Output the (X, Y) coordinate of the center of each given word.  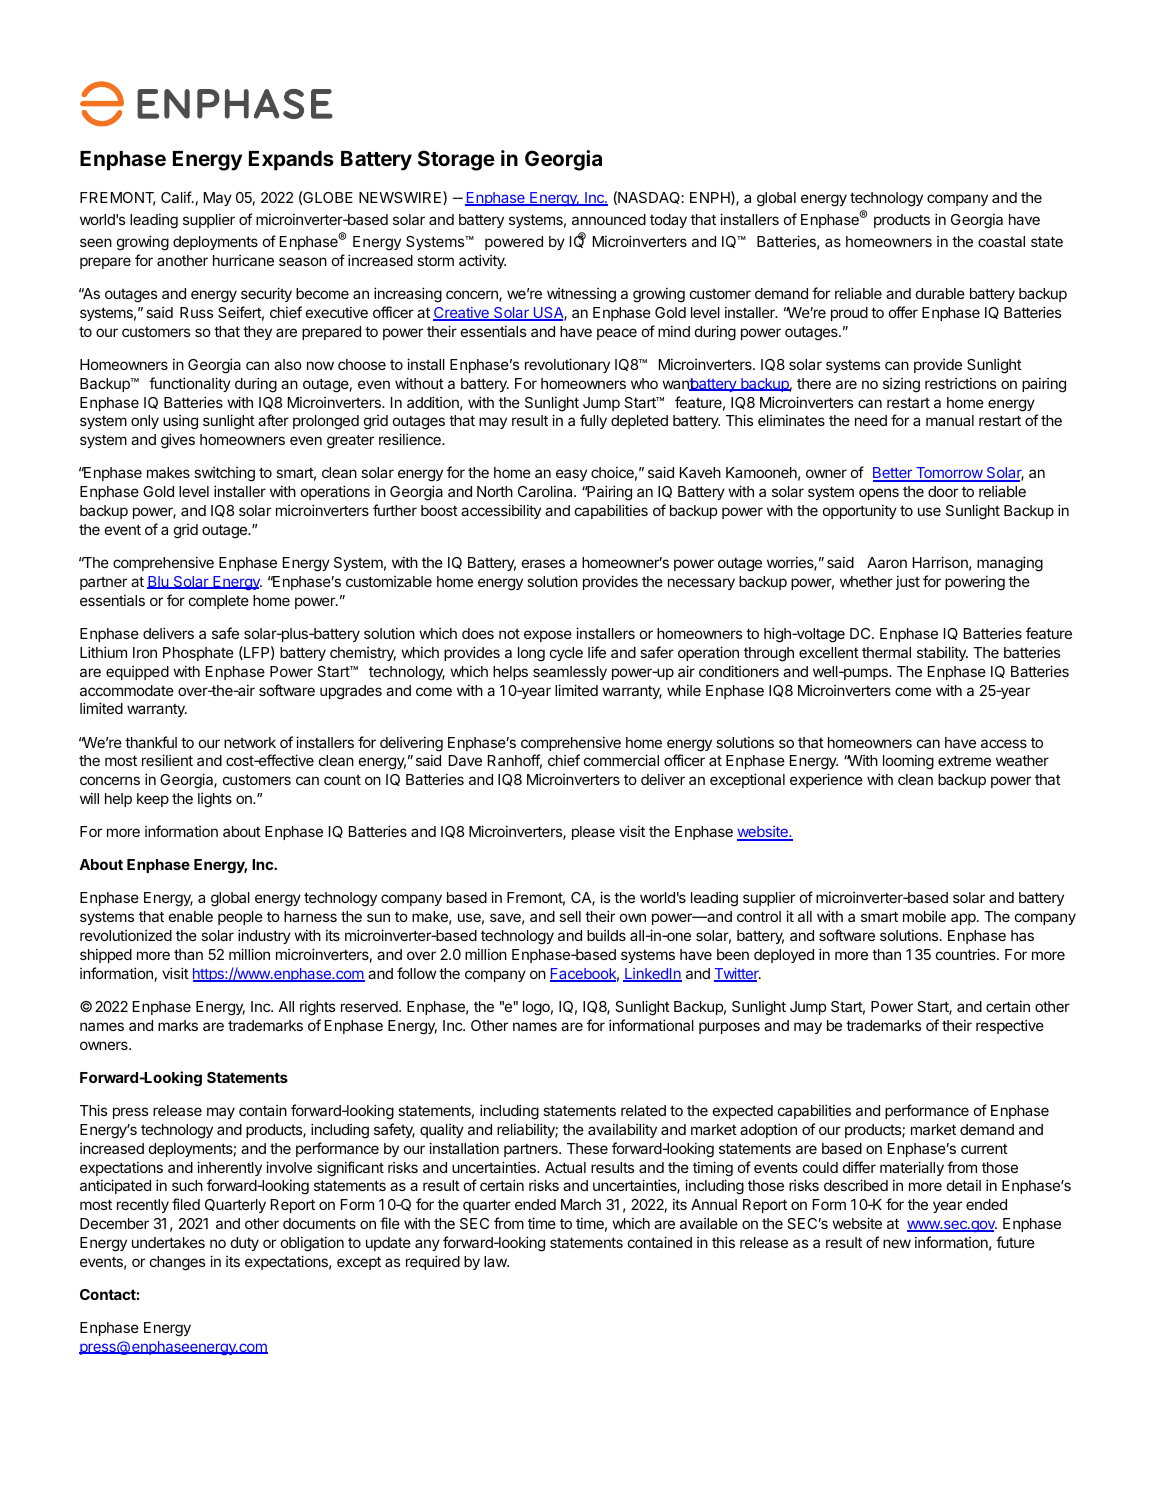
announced (609, 219)
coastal (1001, 241)
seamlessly (570, 673)
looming (908, 762)
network (250, 742)
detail (964, 1185)
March (581, 1204)
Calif (177, 197)
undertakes (168, 1242)
